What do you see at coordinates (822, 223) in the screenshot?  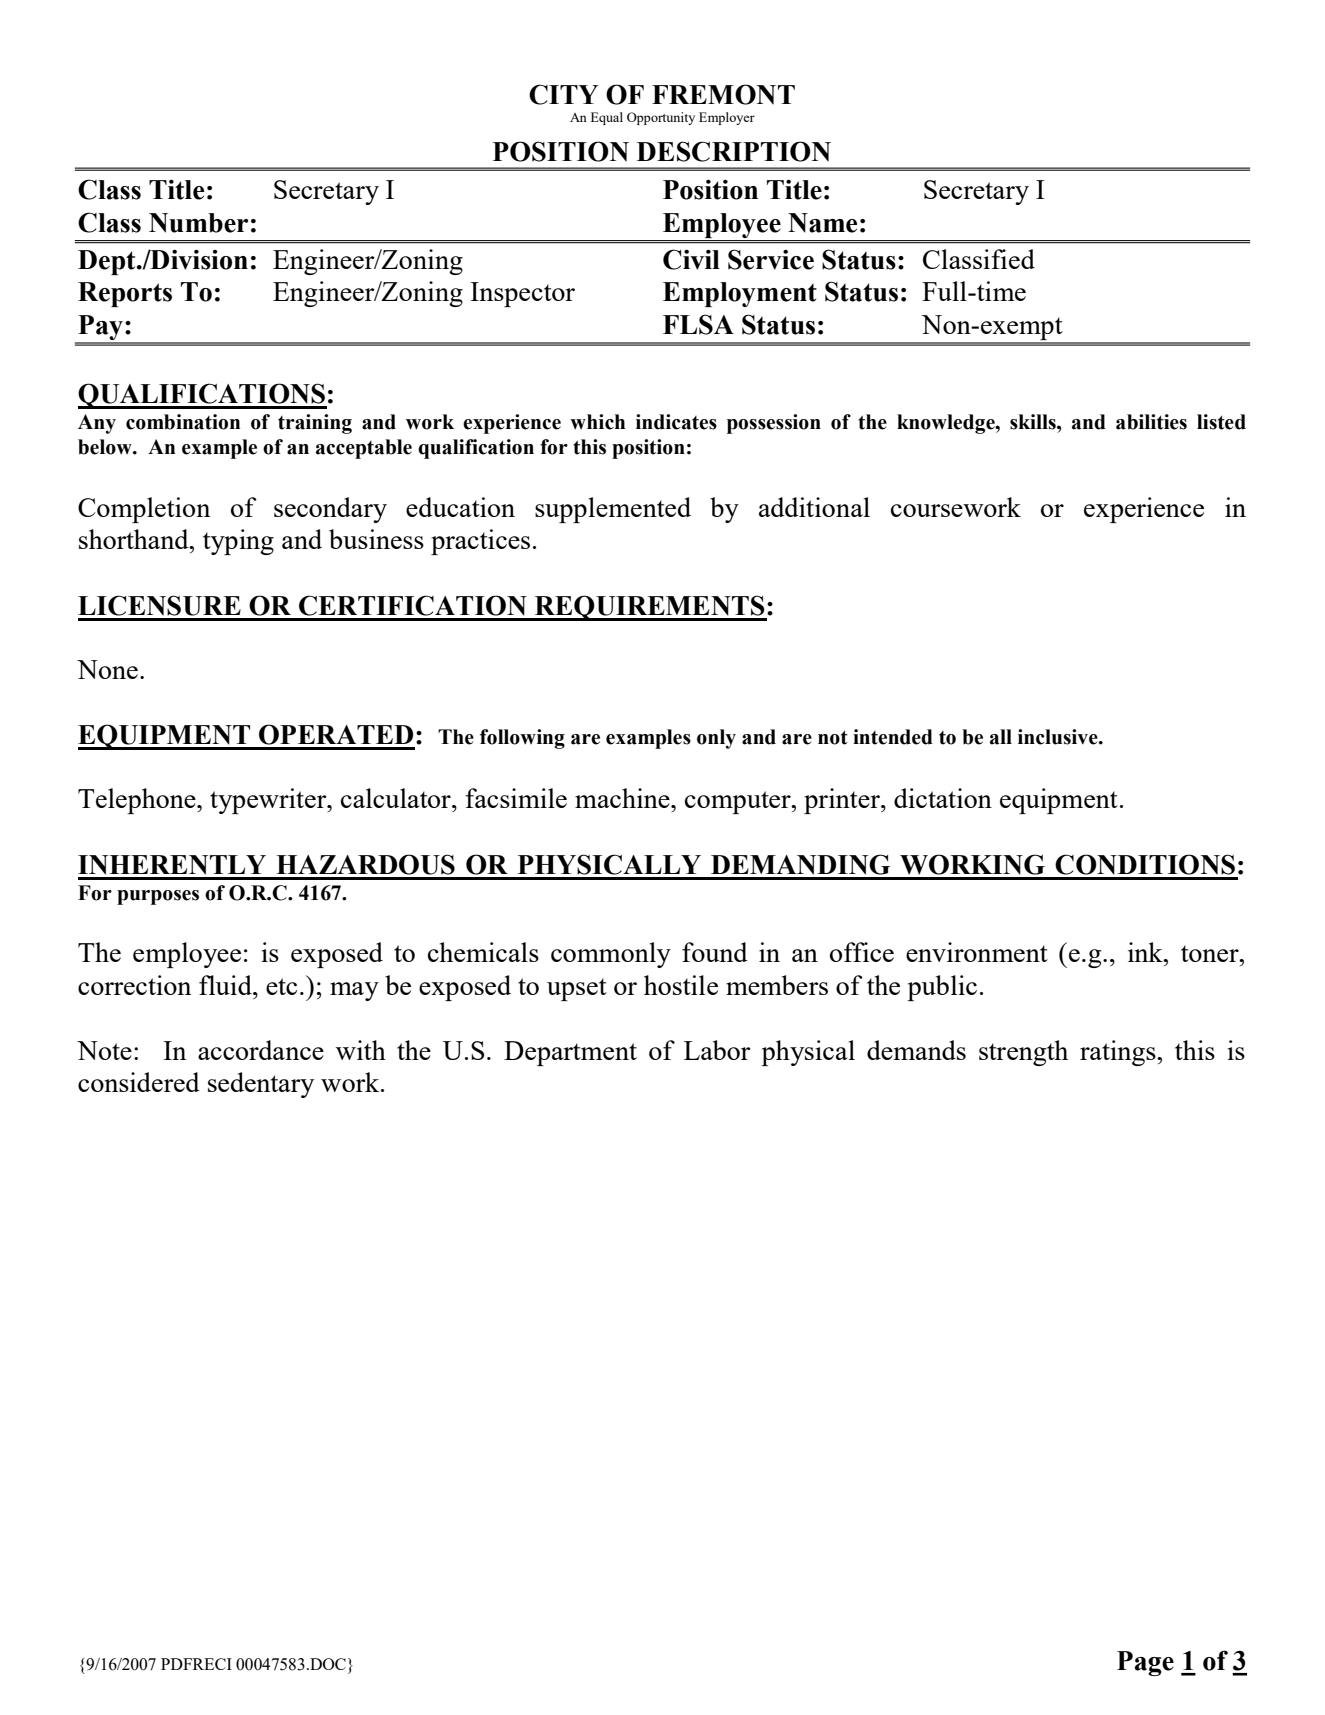 I see `Name` at bounding box center [822, 223].
